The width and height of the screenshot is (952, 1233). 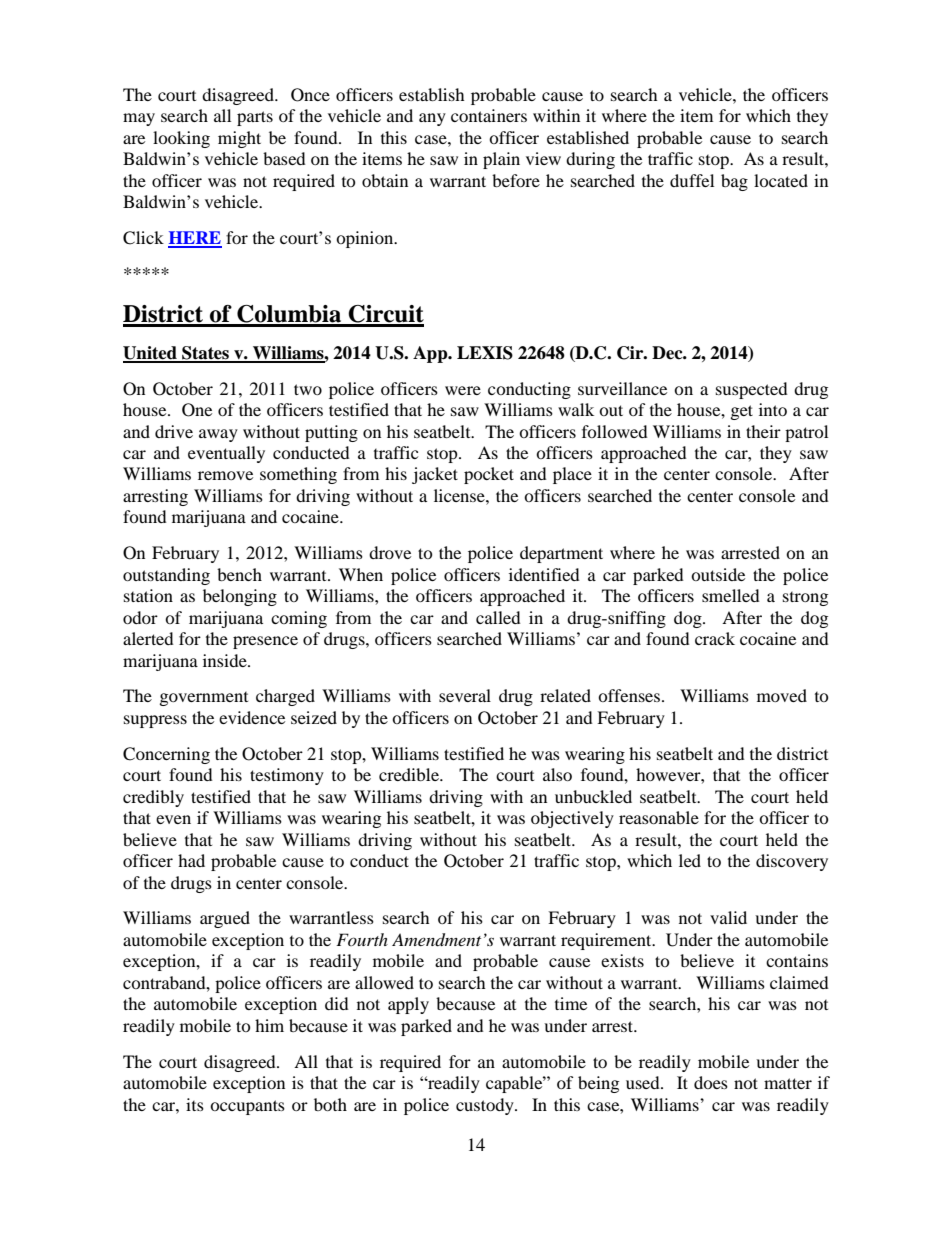 What do you see at coordinates (205, 354) in the screenshot?
I see `States` at bounding box center [205, 354].
